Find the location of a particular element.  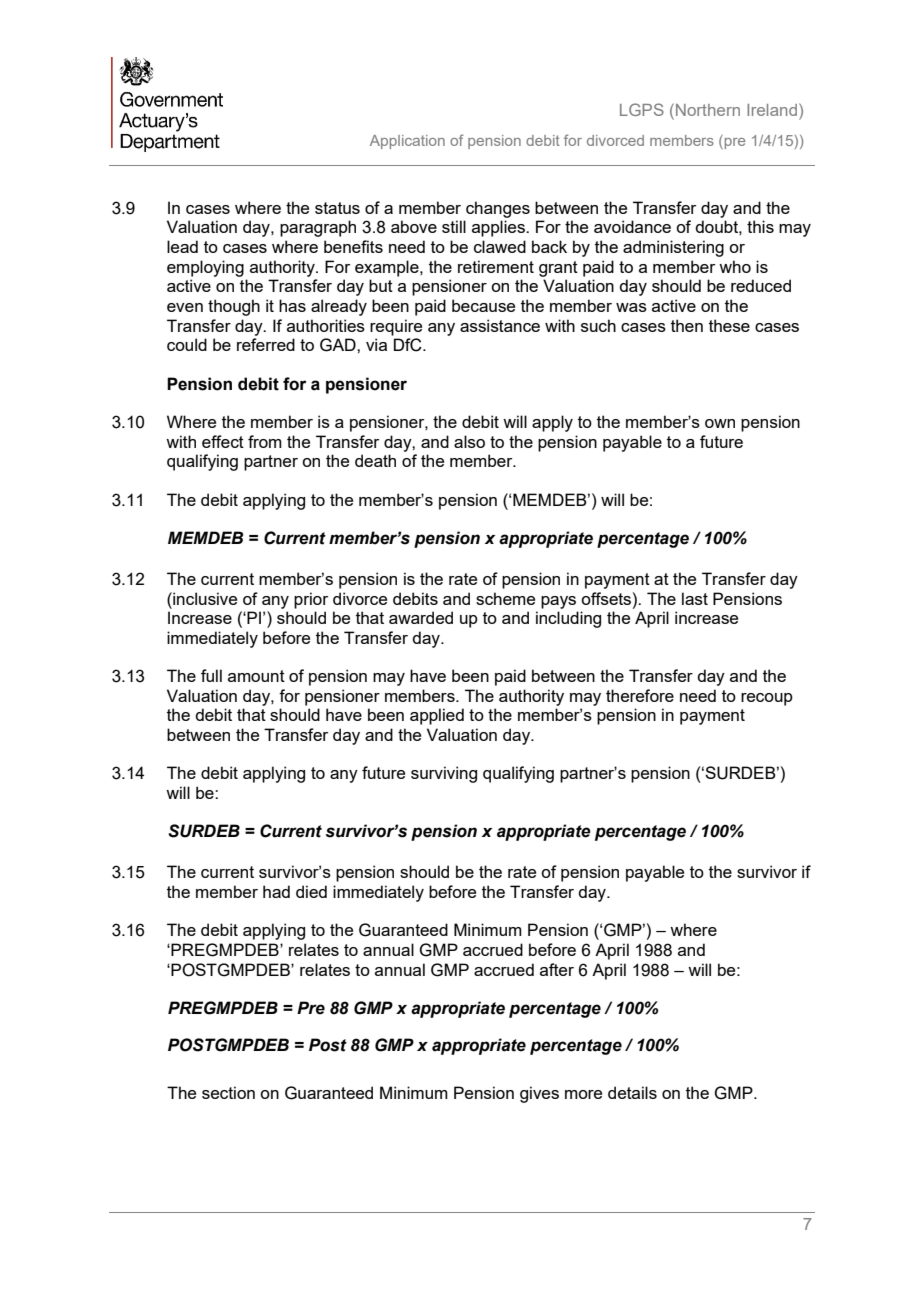

last is located at coordinates (695, 598).
